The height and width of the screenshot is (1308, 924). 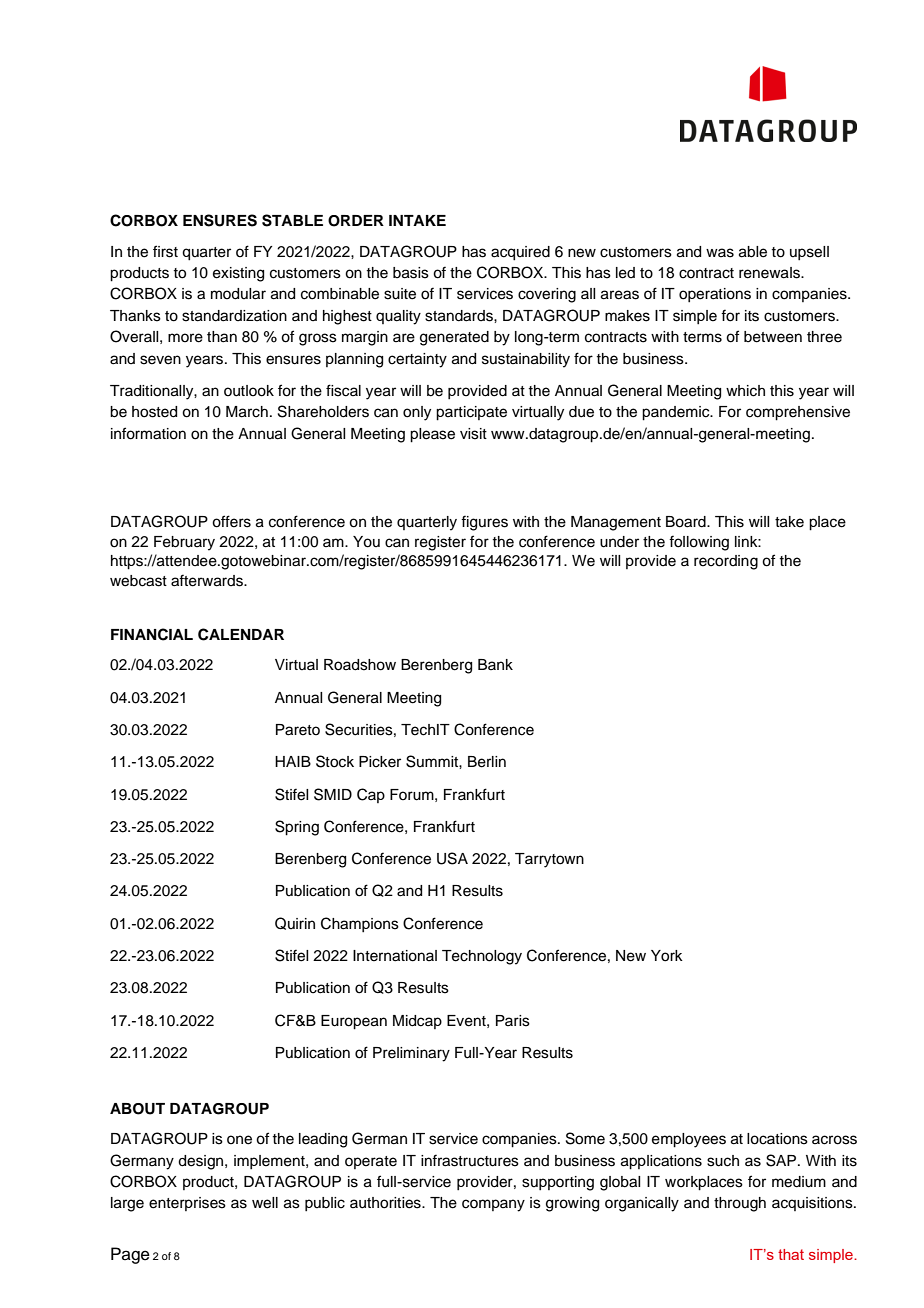 I want to click on enterprises, so click(x=187, y=1204).
